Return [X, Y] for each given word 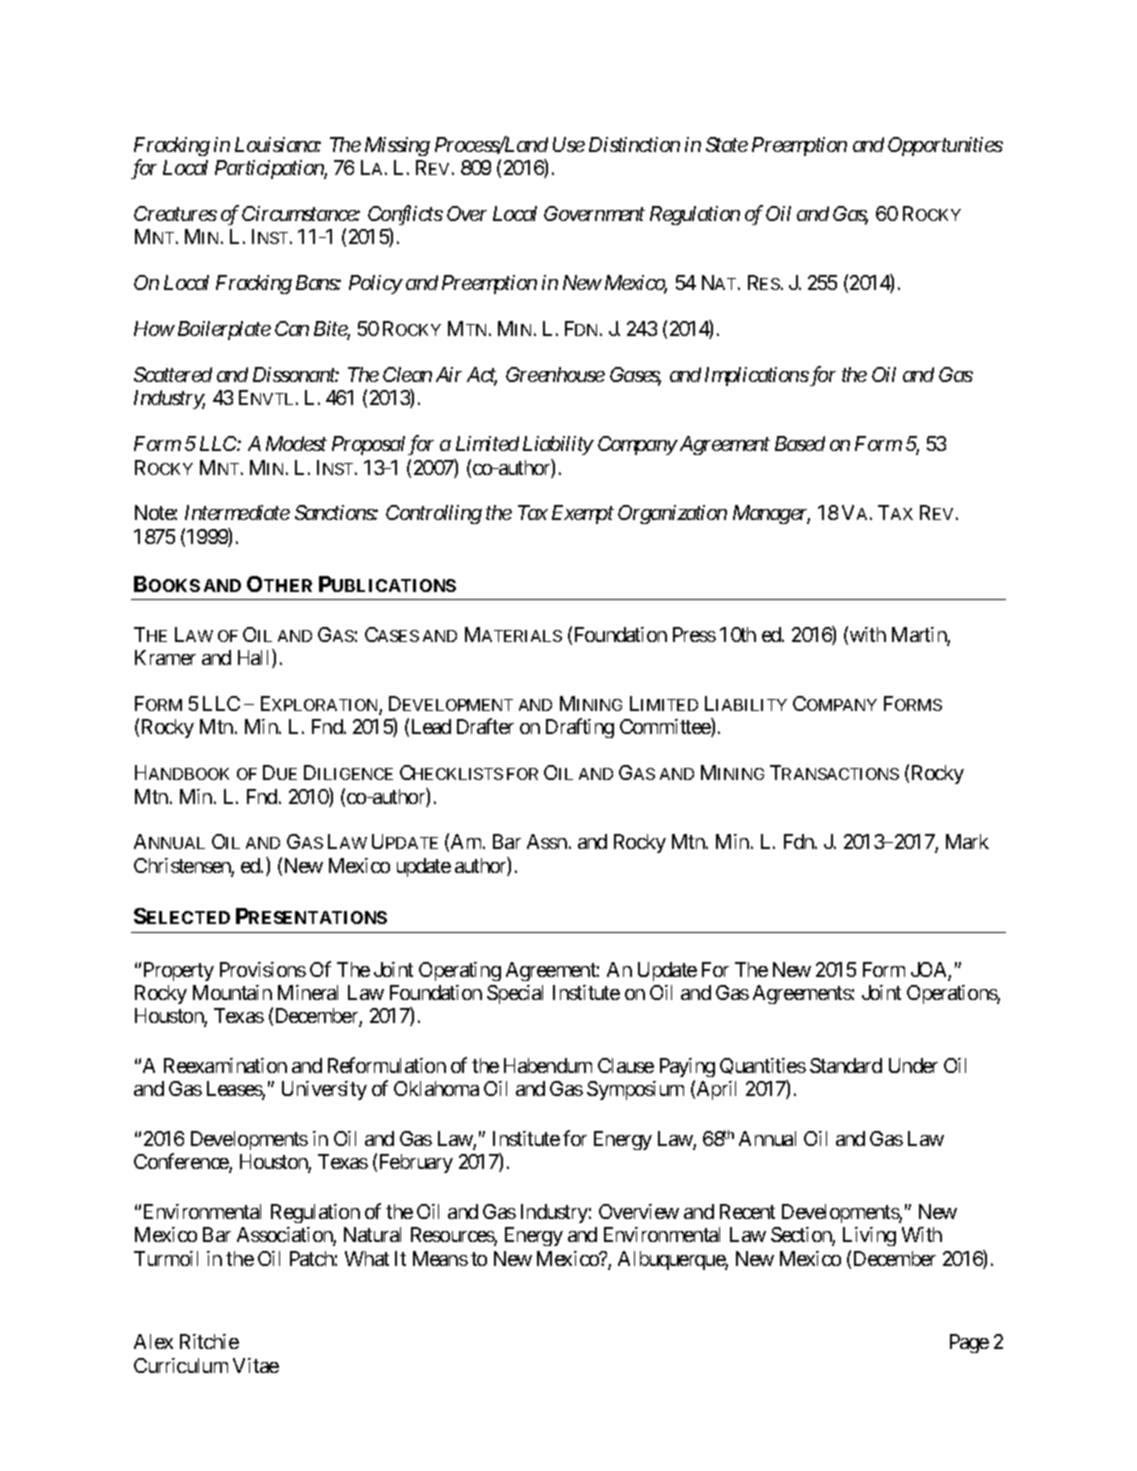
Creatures [175, 213]
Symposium [635, 1090]
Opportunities [945, 146]
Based [800, 443]
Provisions [263, 969]
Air [449, 374]
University [324, 1090]
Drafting [580, 728]
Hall [255, 658]
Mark [967, 841]
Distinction [634, 144]
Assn [547, 841]
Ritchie [209, 1341]
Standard [846, 1065]
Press [694, 634]
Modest [296, 443]
